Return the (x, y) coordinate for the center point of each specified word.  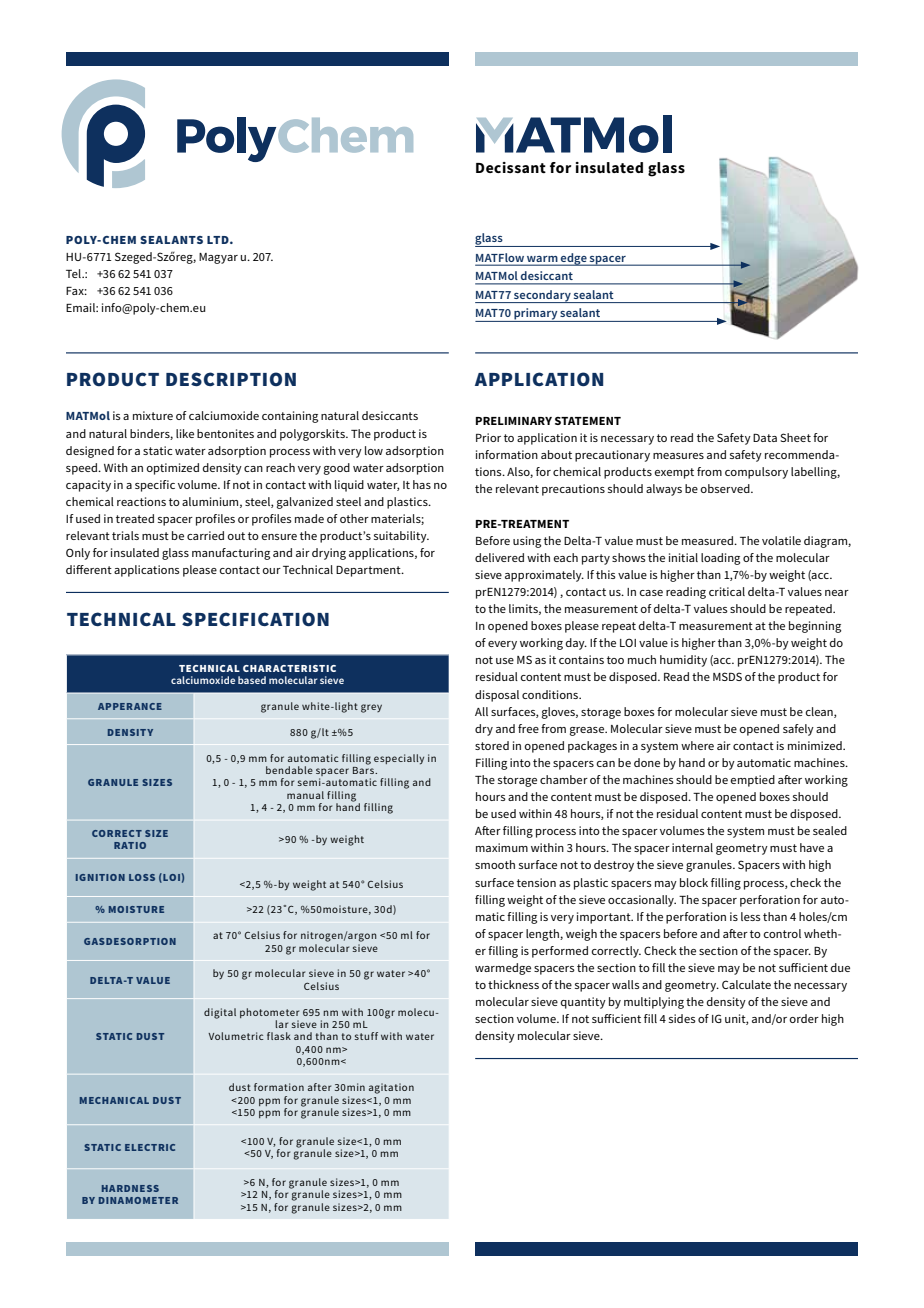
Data (765, 438)
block (694, 882)
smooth (495, 864)
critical (727, 591)
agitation (391, 1088)
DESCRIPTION (231, 379)
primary (536, 315)
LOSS (142, 877)
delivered (499, 557)
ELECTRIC (150, 1147)
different (89, 569)
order (804, 1018)
